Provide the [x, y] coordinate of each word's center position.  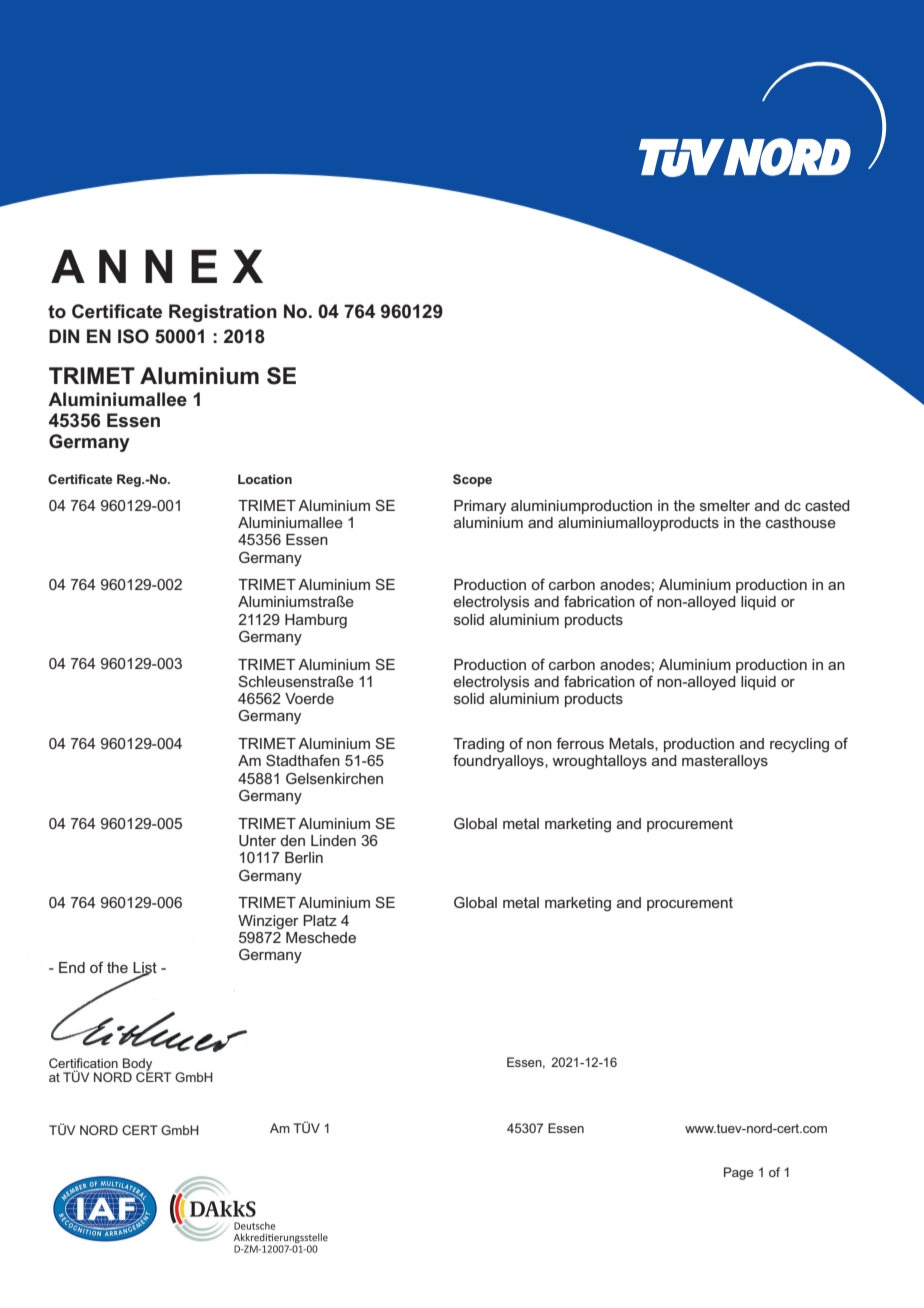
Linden [333, 840]
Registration [223, 313]
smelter [725, 505]
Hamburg [316, 621]
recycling [799, 745]
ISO [133, 336]
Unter [257, 840]
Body [138, 1065]
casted [827, 505]
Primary [480, 507]
